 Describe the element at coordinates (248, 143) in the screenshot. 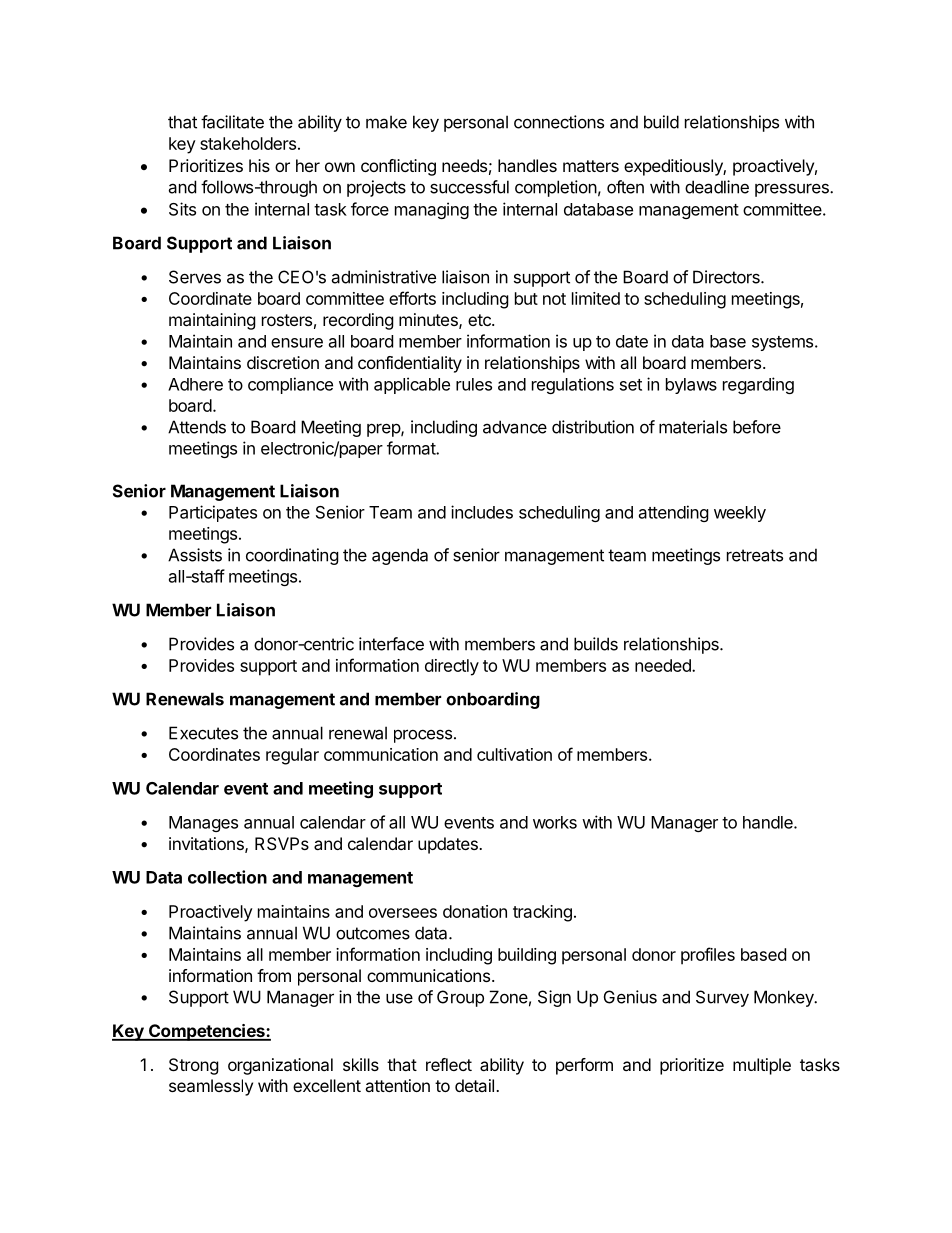

I see `stakeholders` at that location.
